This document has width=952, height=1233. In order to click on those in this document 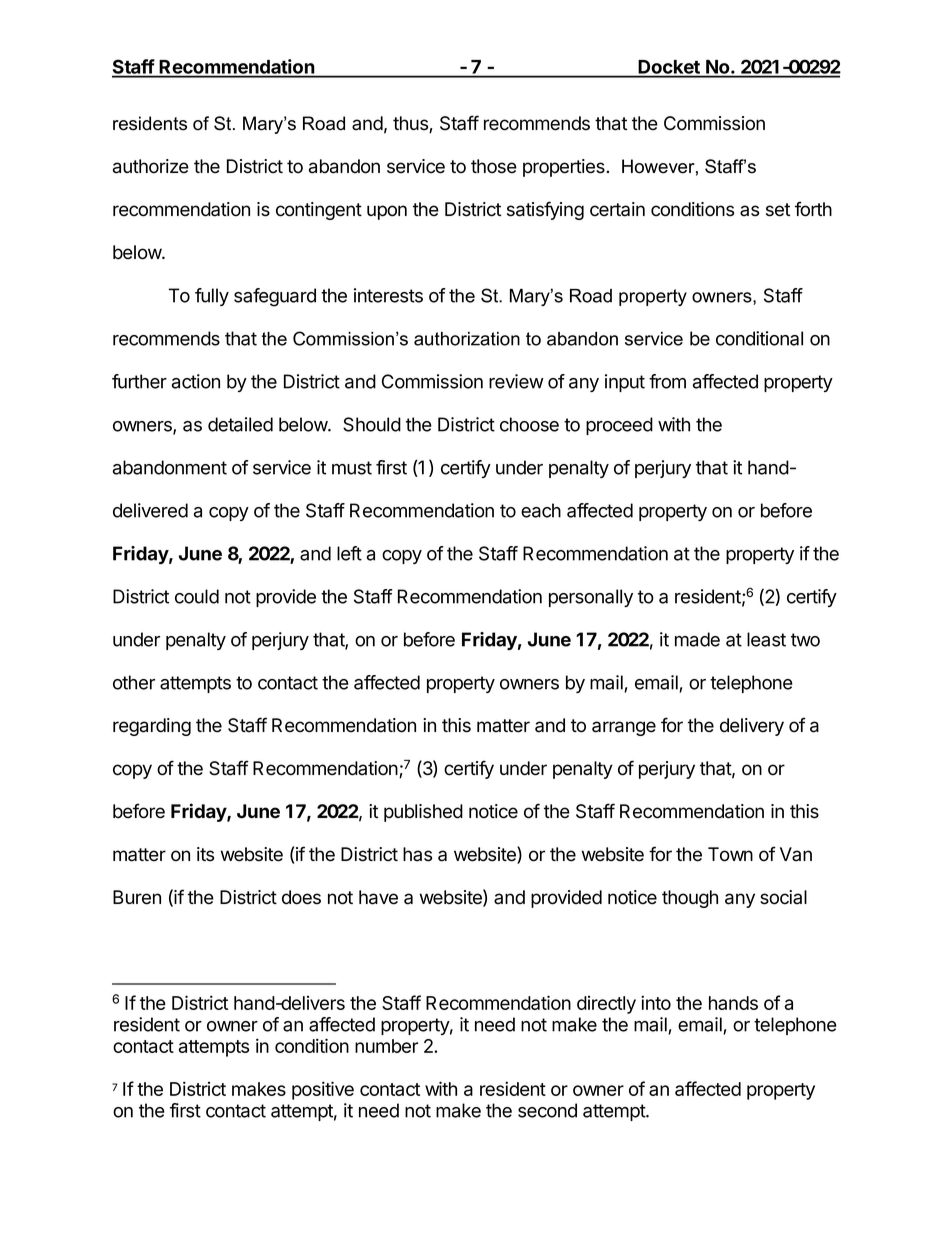, I will do `click(494, 166)`.
